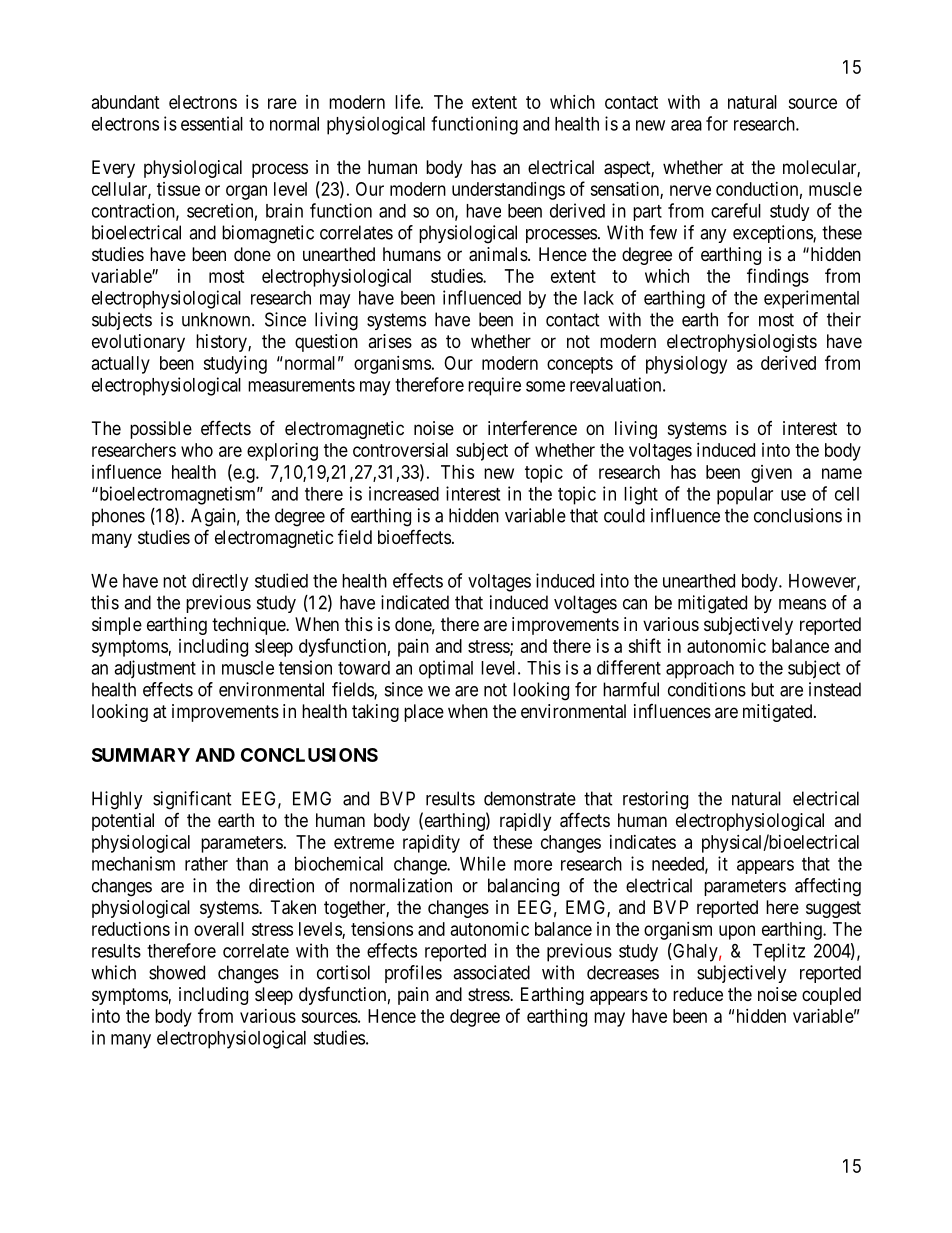 The image size is (952, 1233). What do you see at coordinates (508, 191) in the screenshot?
I see `understandings` at bounding box center [508, 191].
